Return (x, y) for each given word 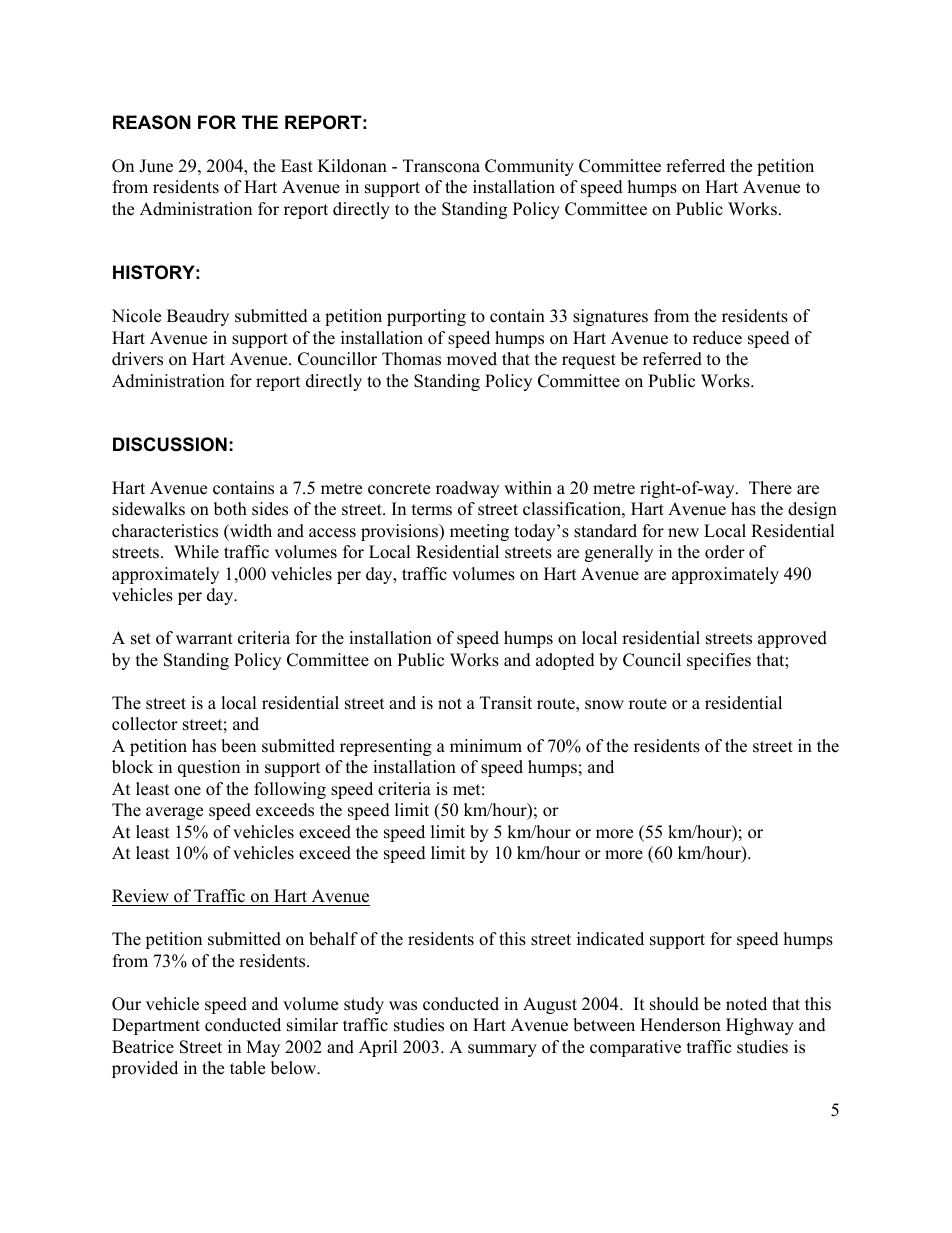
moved (472, 359)
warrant (204, 638)
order (725, 552)
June (156, 166)
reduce (717, 338)
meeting (479, 532)
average (174, 813)
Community (529, 167)
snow (604, 705)
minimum (486, 746)
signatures (610, 317)
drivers (137, 359)
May (263, 1048)
